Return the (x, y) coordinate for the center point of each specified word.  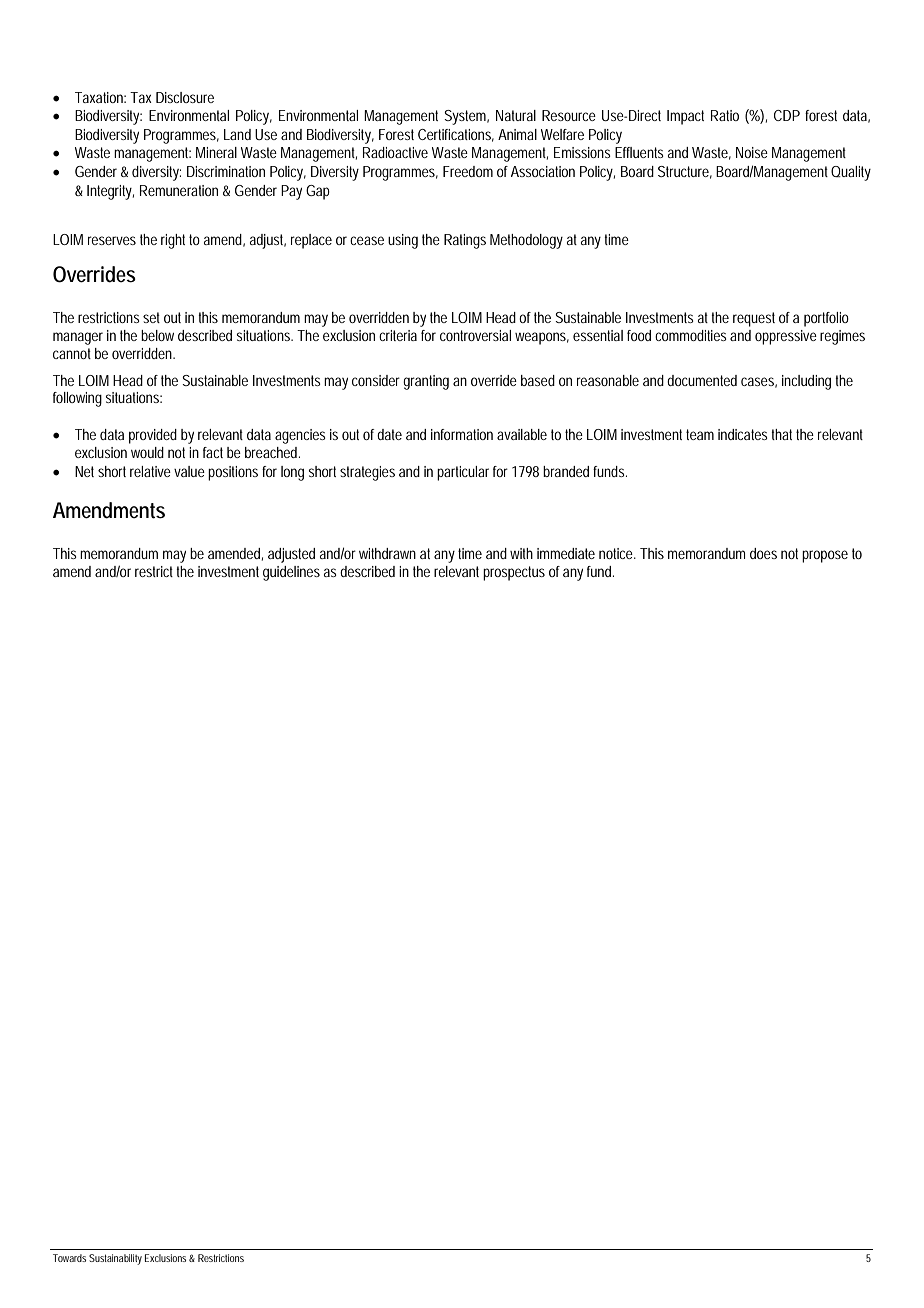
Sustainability (115, 1259)
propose (825, 556)
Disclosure (185, 97)
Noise (752, 152)
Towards (69, 1258)
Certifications (454, 134)
